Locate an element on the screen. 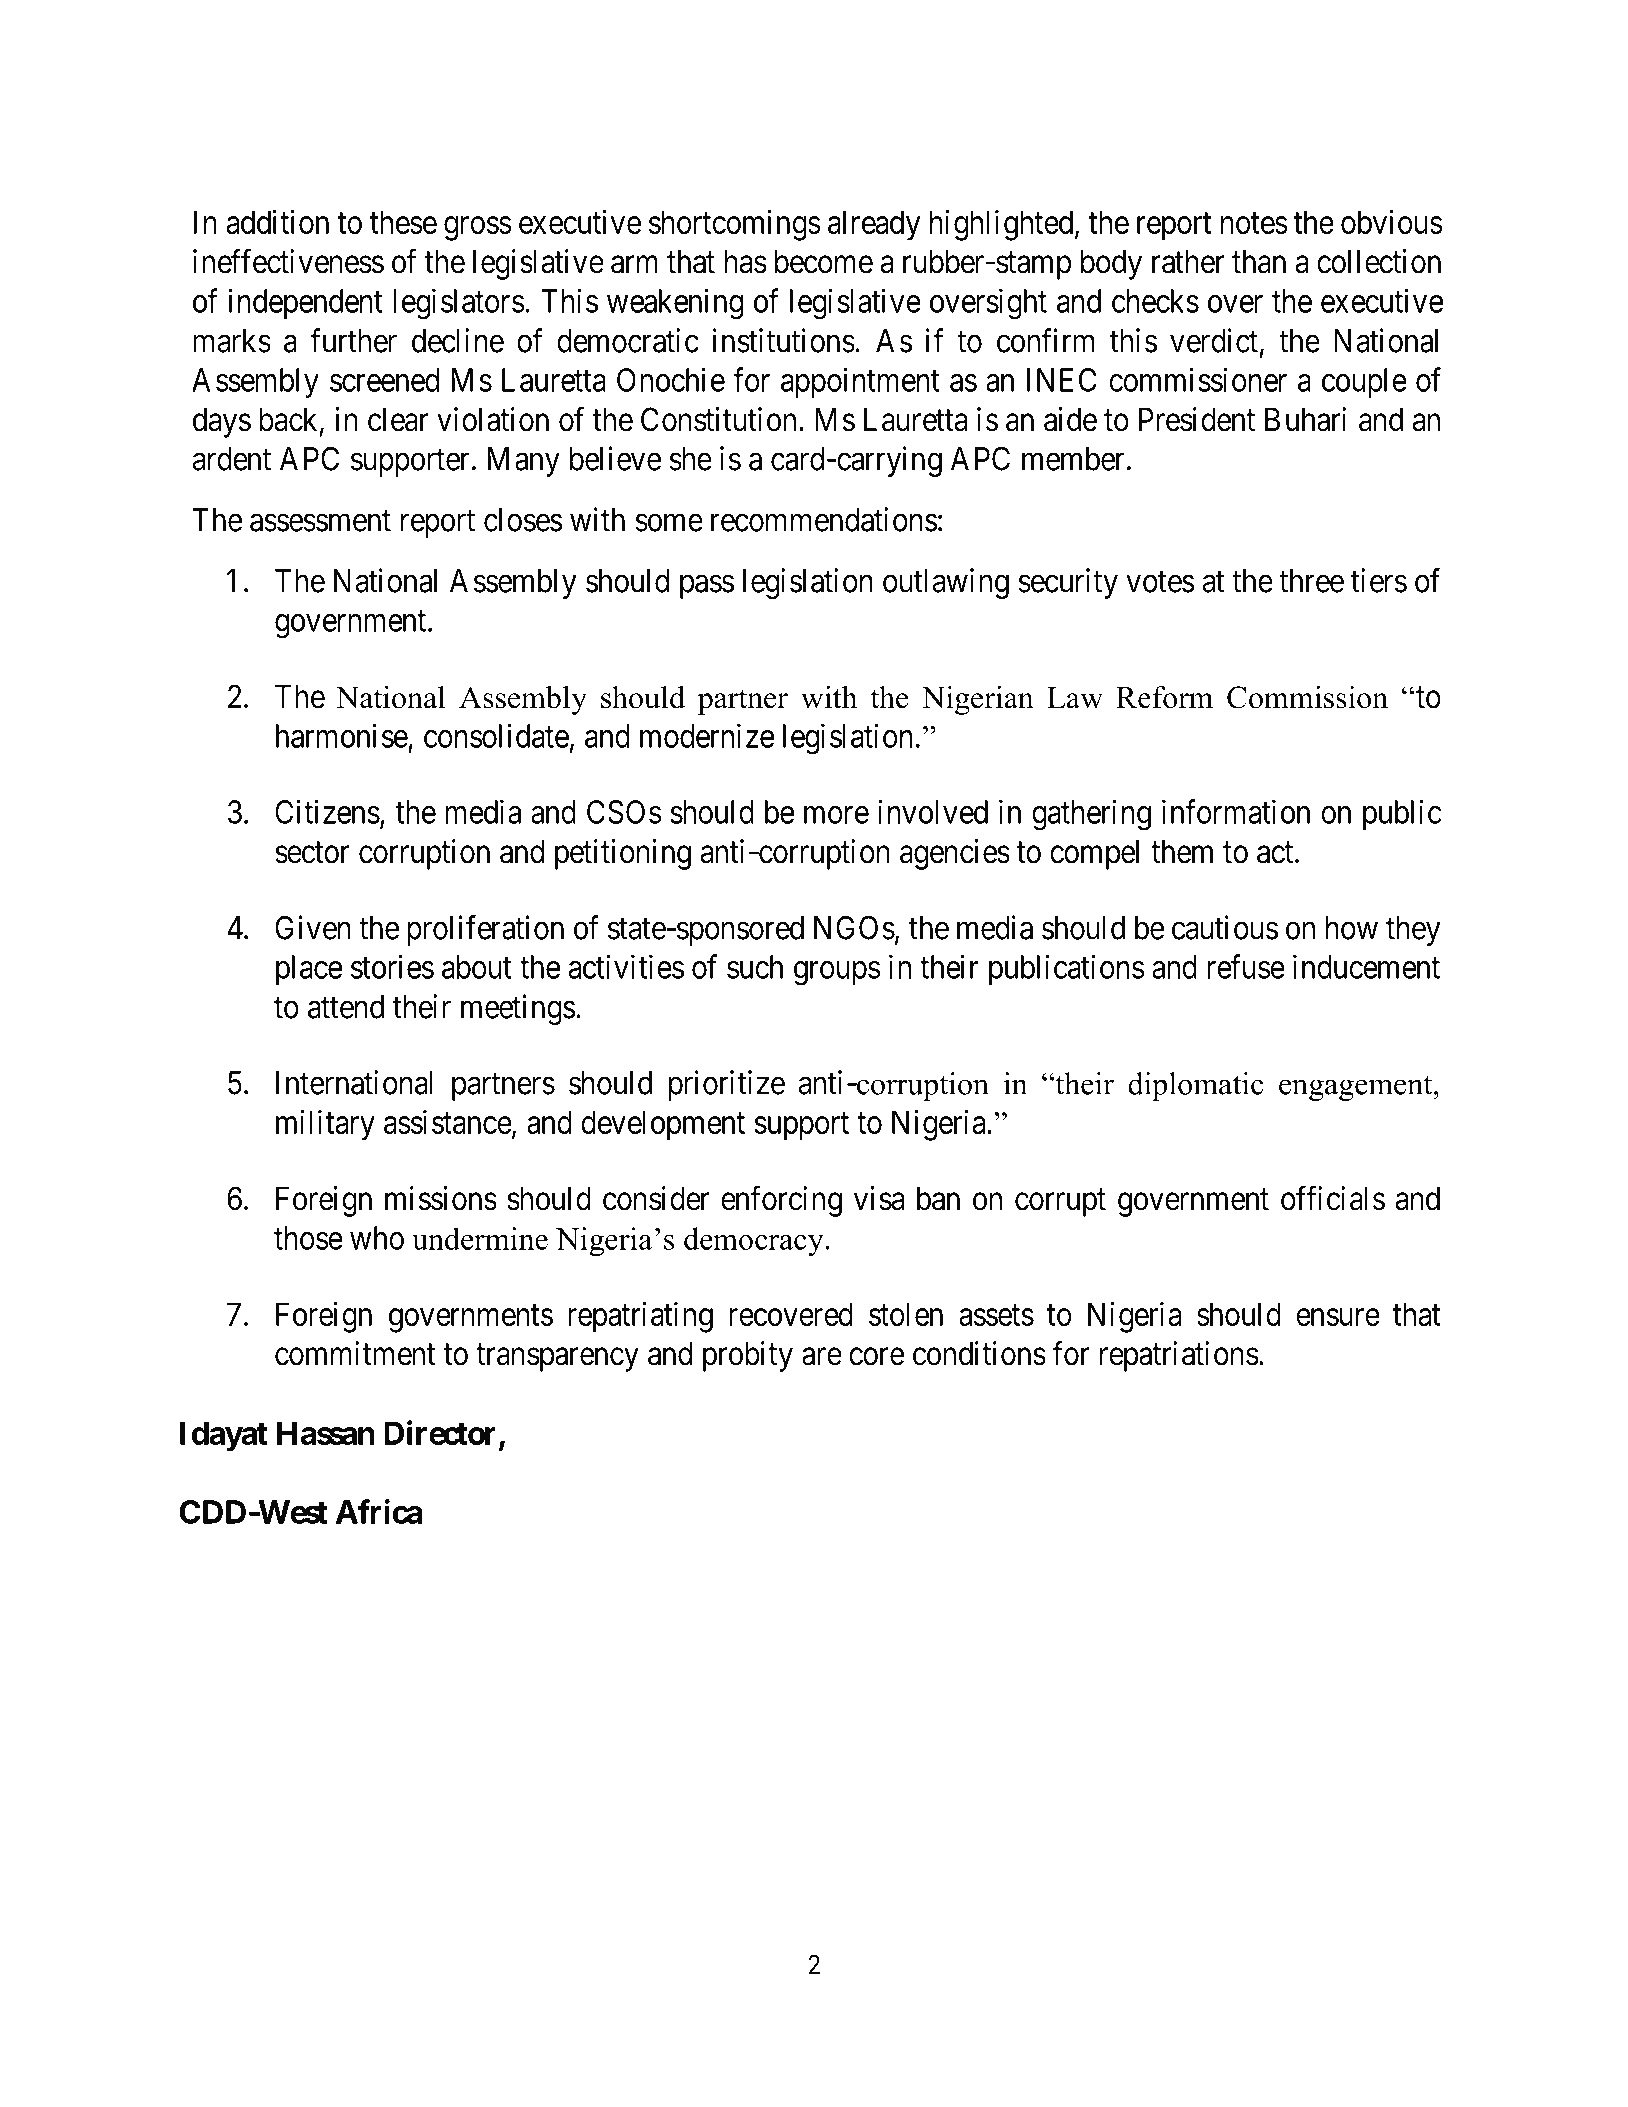 Image resolution: width=1628 pixels, height=2107 pixels. independent is located at coordinates (305, 303).
